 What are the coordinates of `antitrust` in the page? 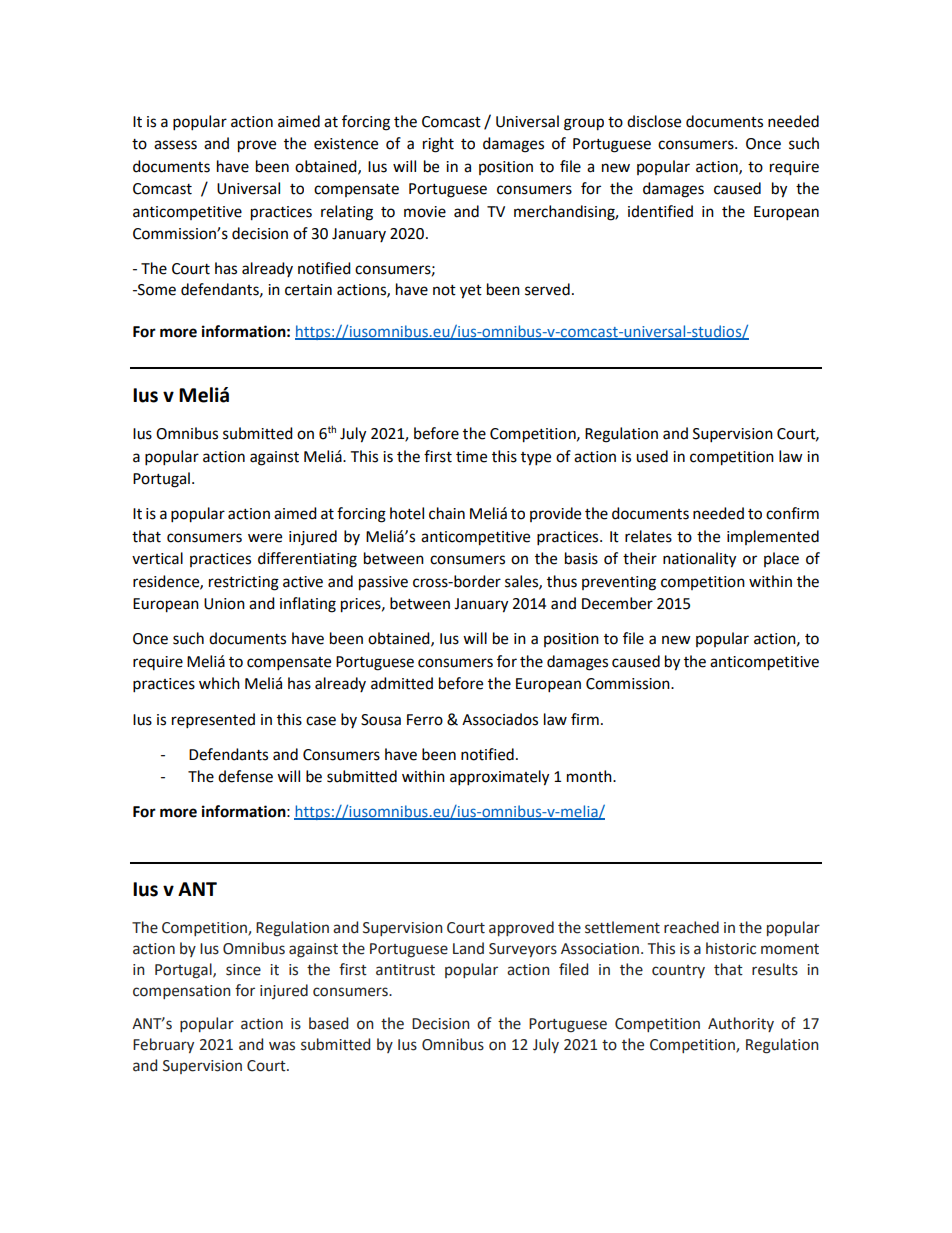 It's located at (405, 970).
